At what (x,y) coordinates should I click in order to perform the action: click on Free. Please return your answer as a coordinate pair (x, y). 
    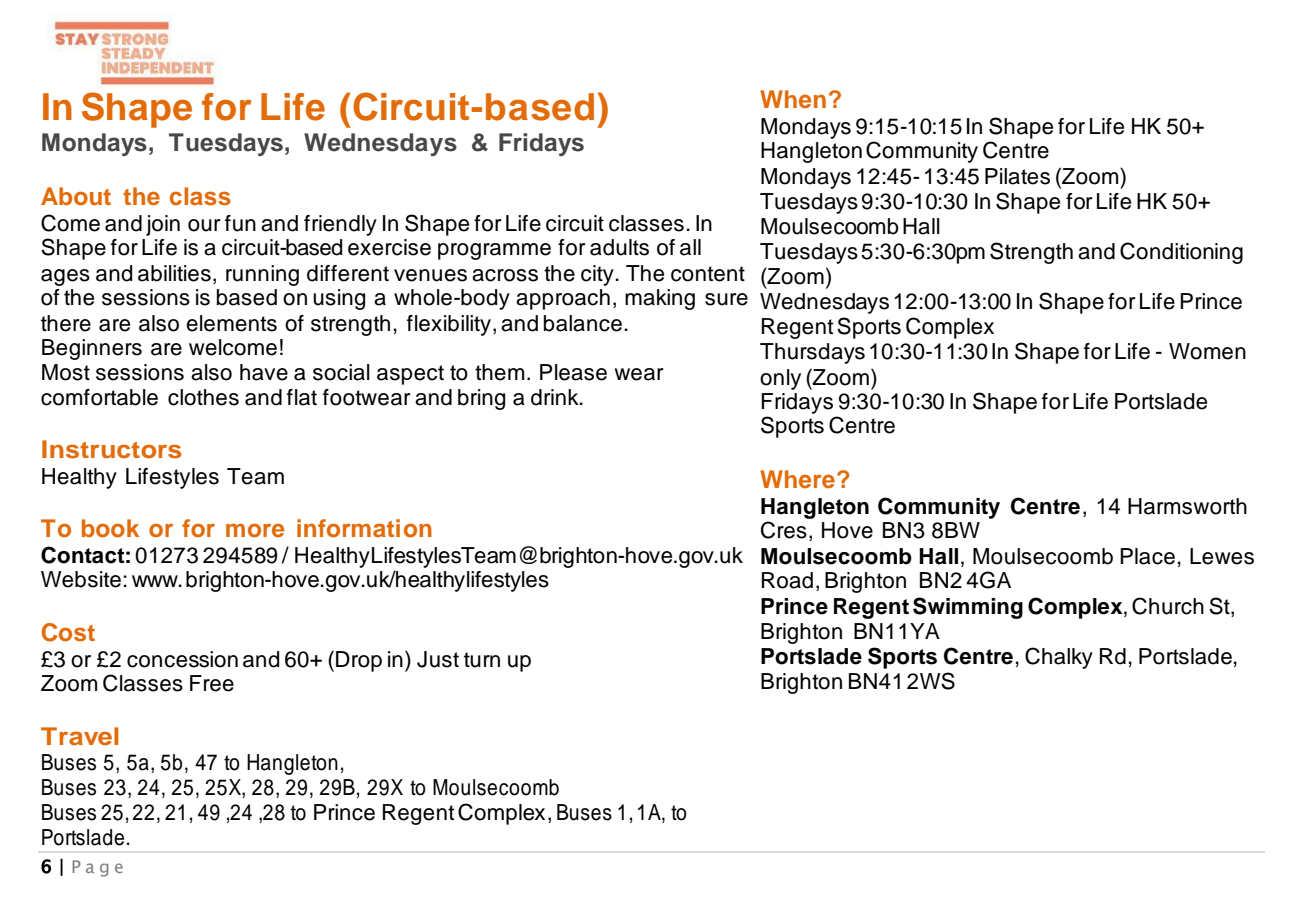
    Looking at the image, I should click on (212, 683).
